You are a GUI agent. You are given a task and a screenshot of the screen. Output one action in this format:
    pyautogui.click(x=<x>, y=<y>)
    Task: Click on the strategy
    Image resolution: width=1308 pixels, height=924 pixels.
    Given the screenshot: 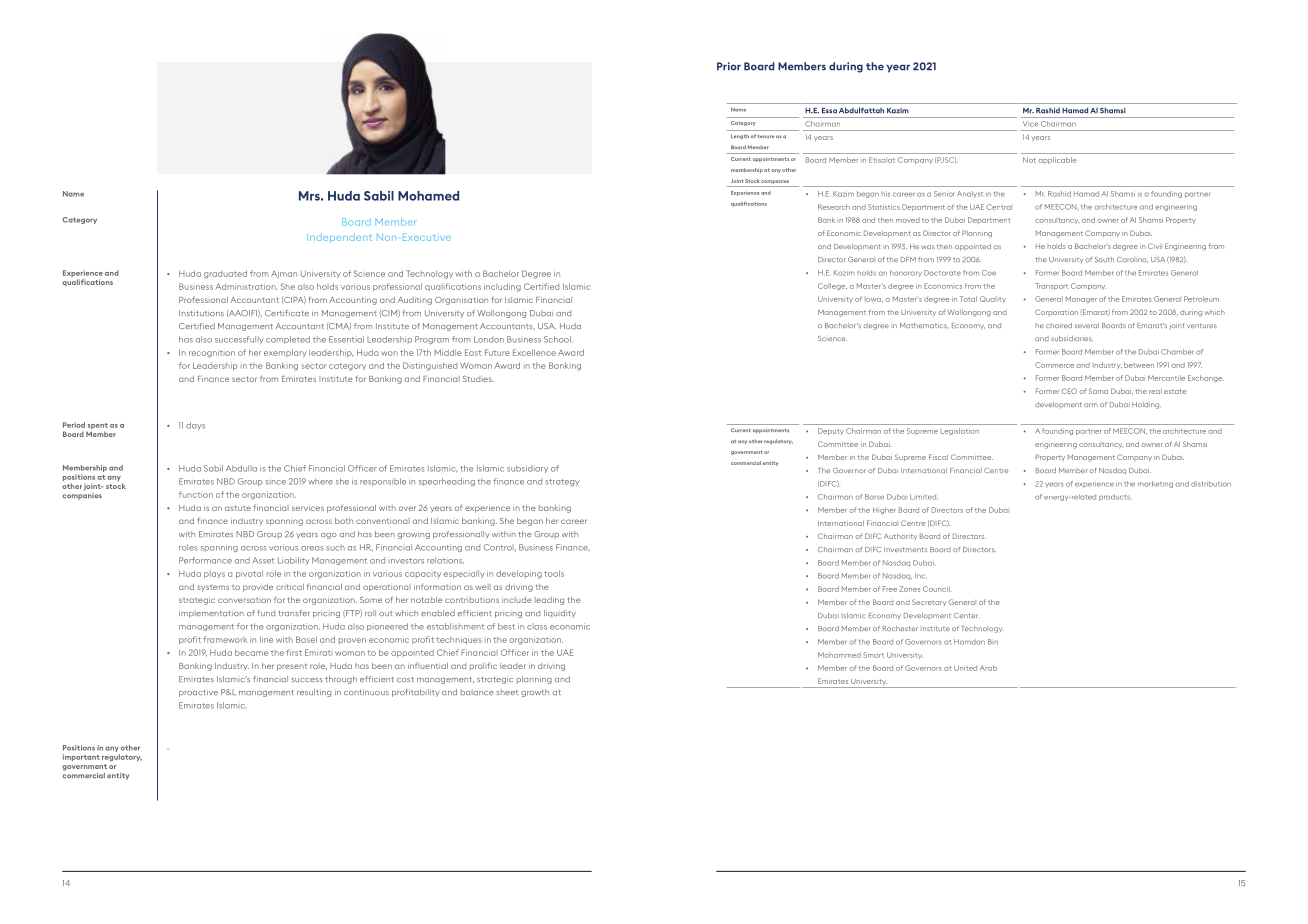 What is the action you would take?
    pyautogui.click(x=562, y=482)
